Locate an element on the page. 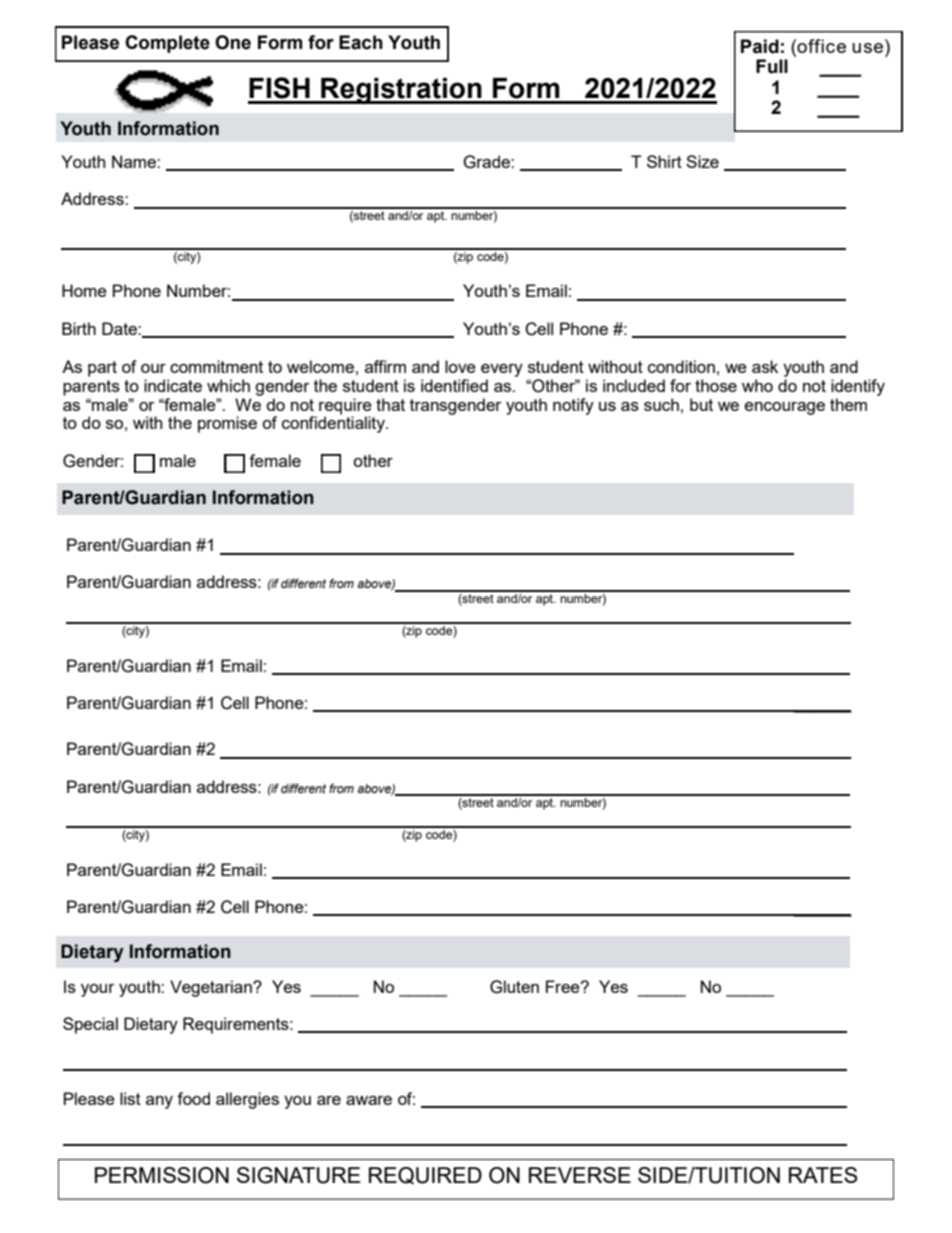  REVERSE is located at coordinates (580, 1175).
